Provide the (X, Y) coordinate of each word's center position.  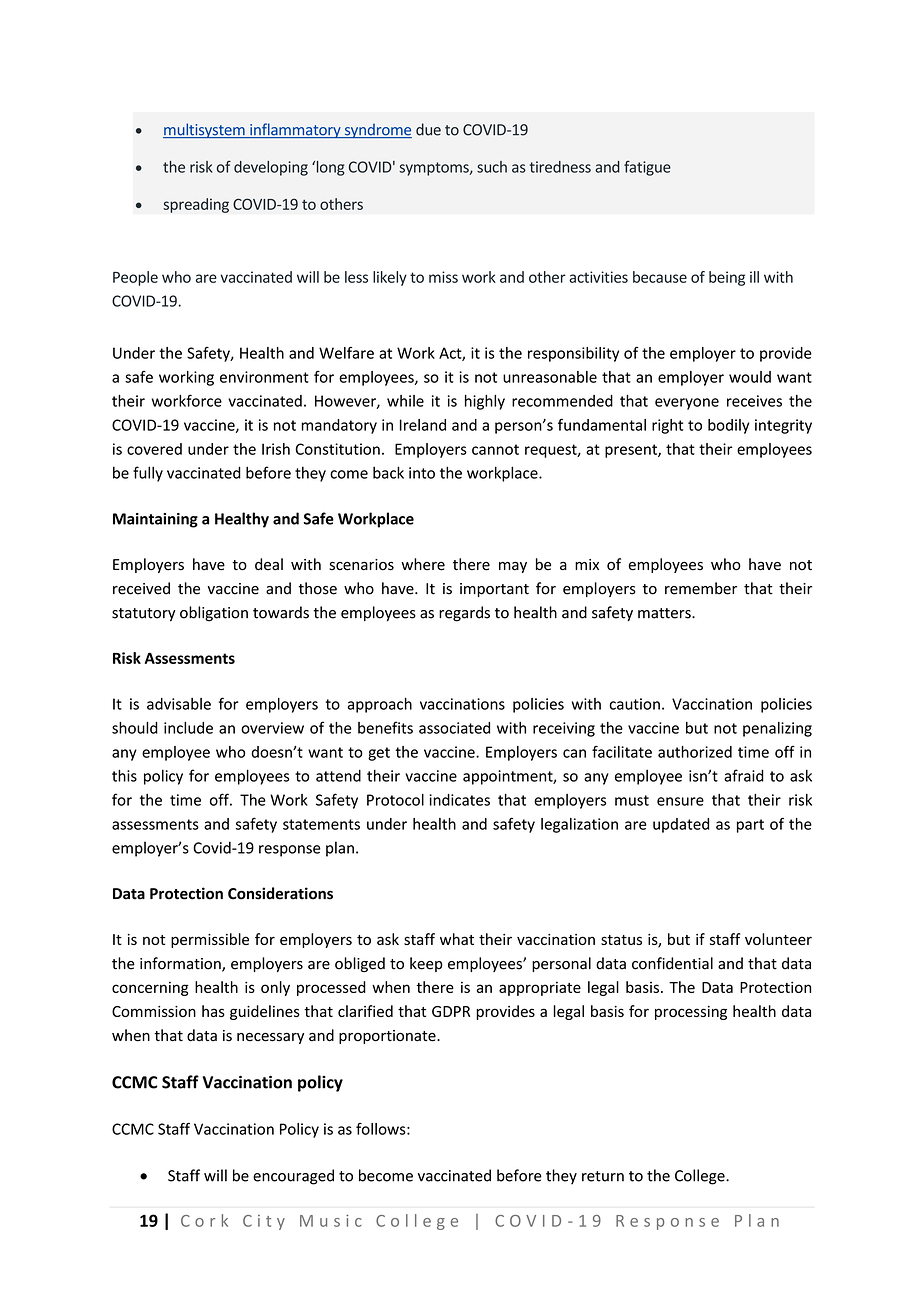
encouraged (293, 1177)
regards (464, 614)
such (492, 167)
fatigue (647, 168)
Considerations (280, 893)
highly (485, 402)
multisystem (205, 130)
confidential (672, 963)
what (457, 939)
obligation (214, 614)
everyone (687, 404)
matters (665, 613)
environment (264, 377)
